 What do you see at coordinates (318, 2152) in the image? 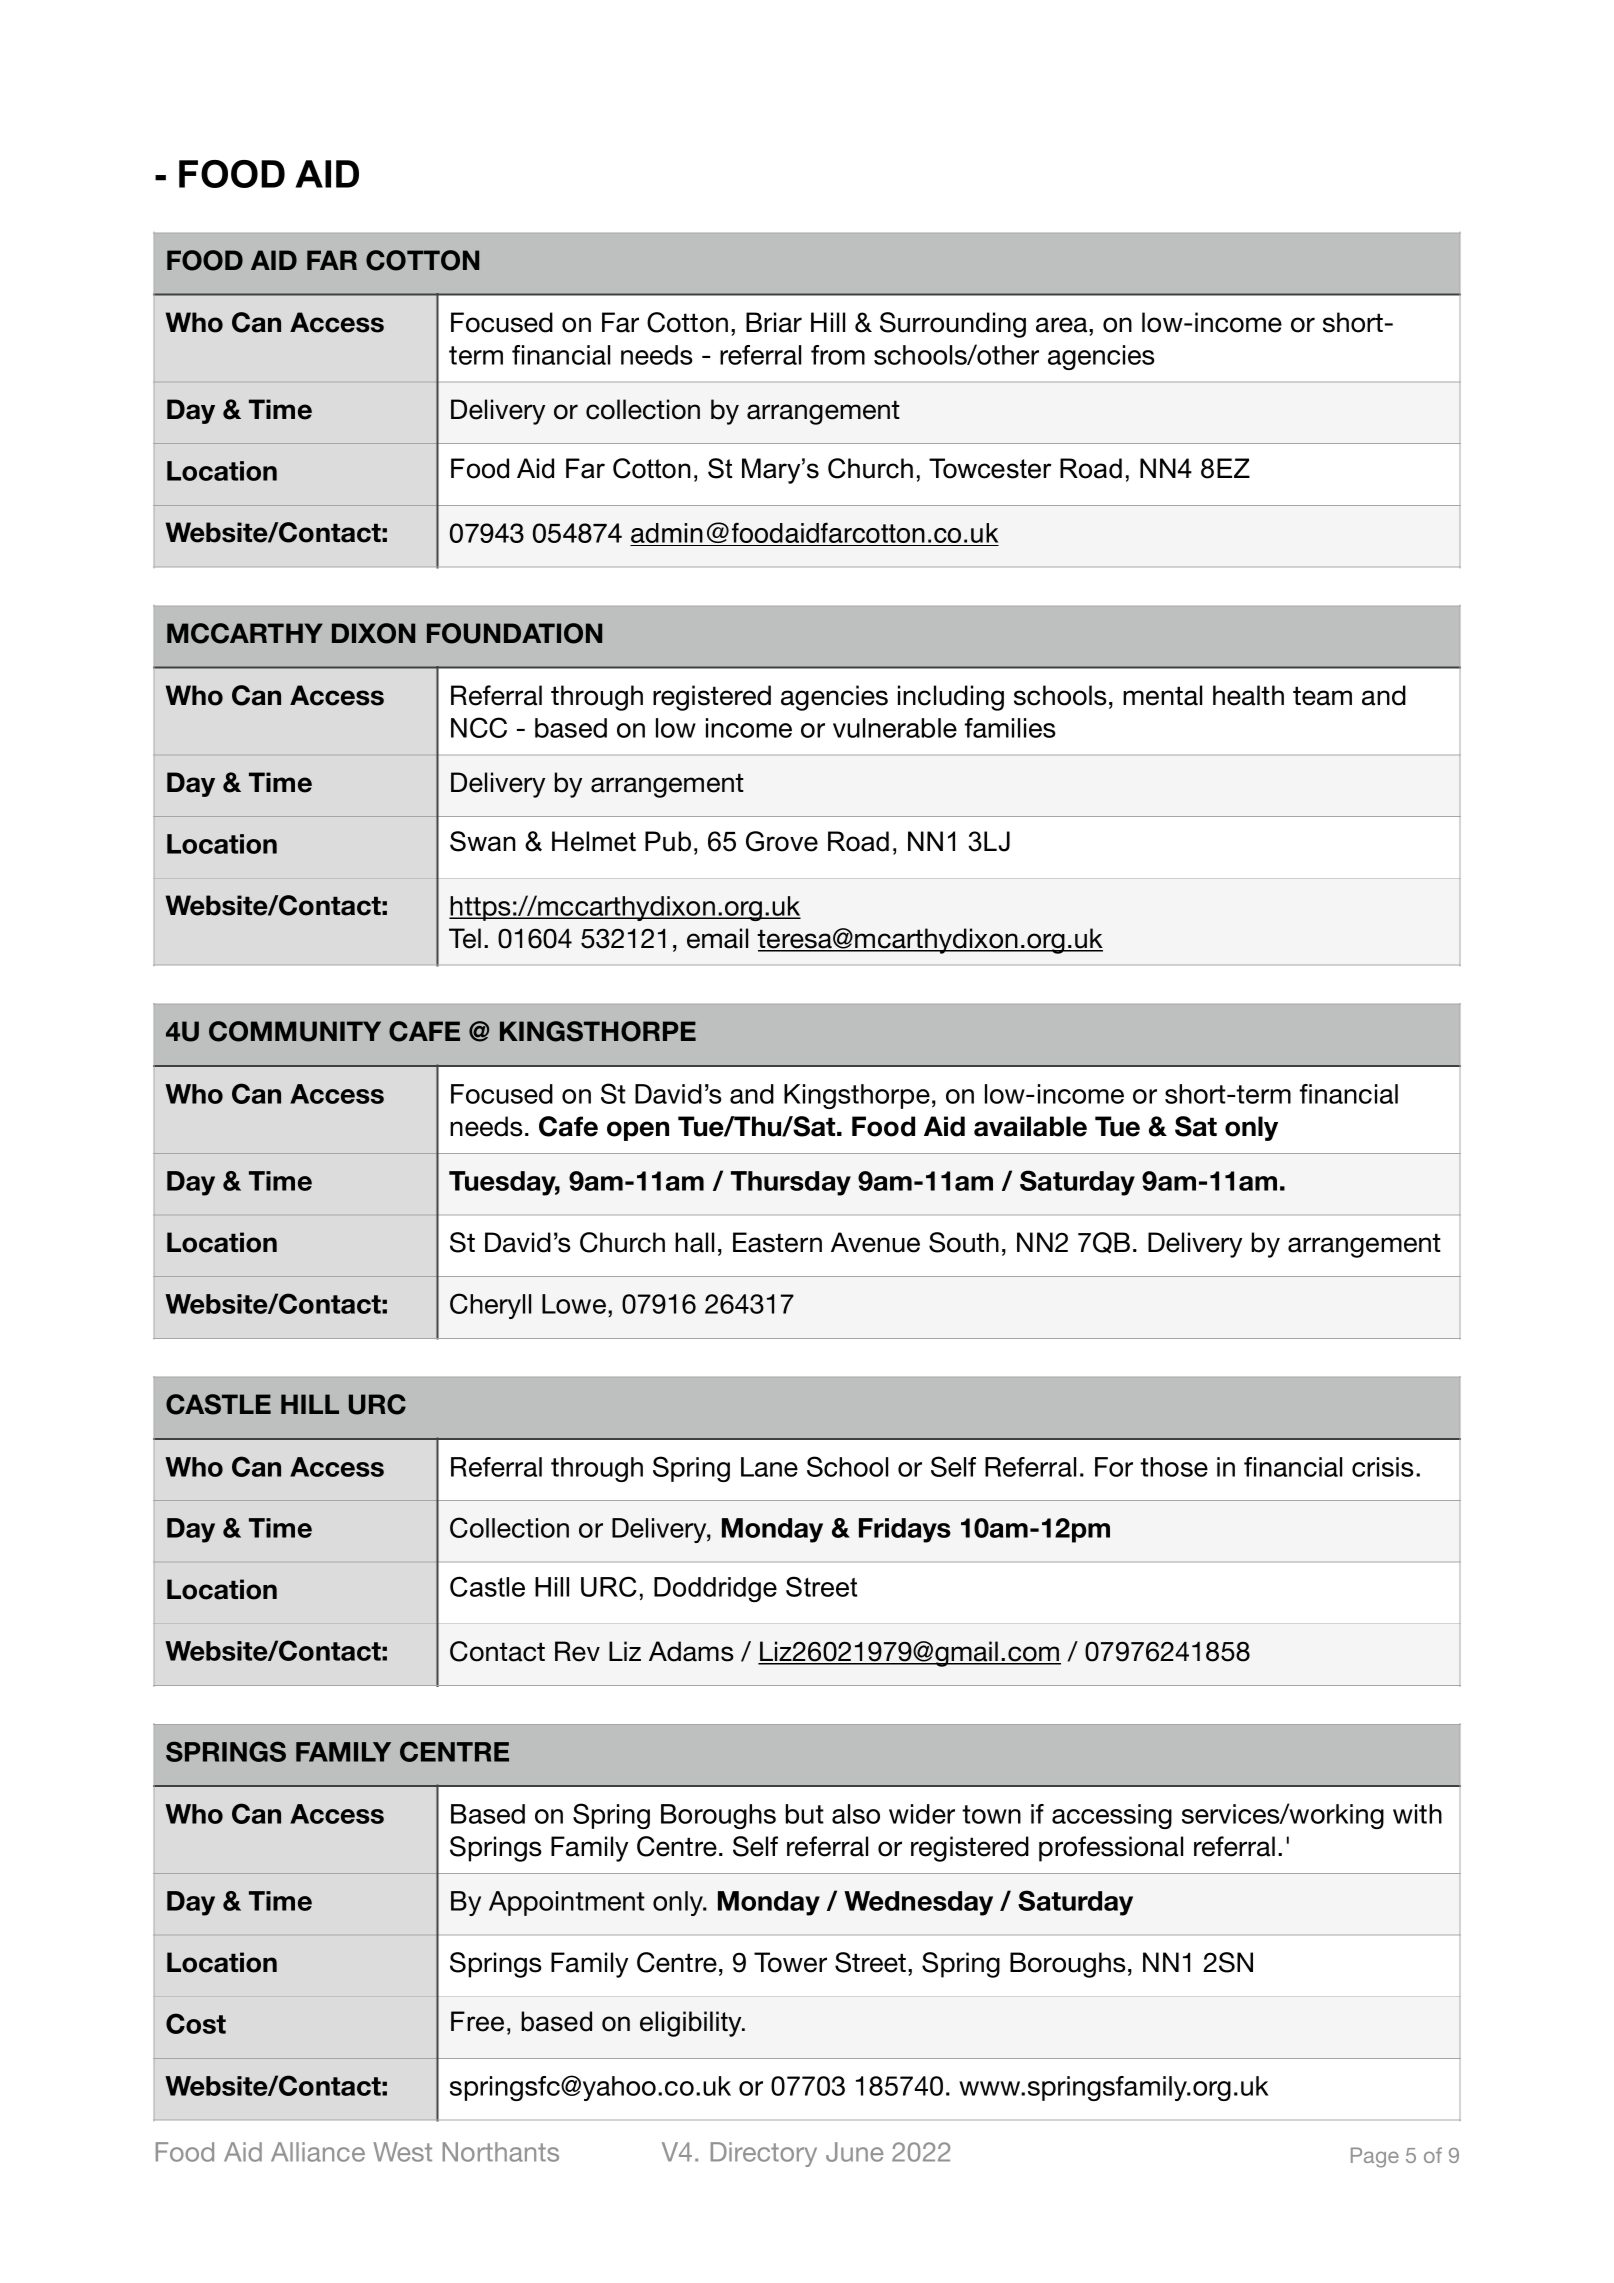
I see `Alliance` at bounding box center [318, 2152].
